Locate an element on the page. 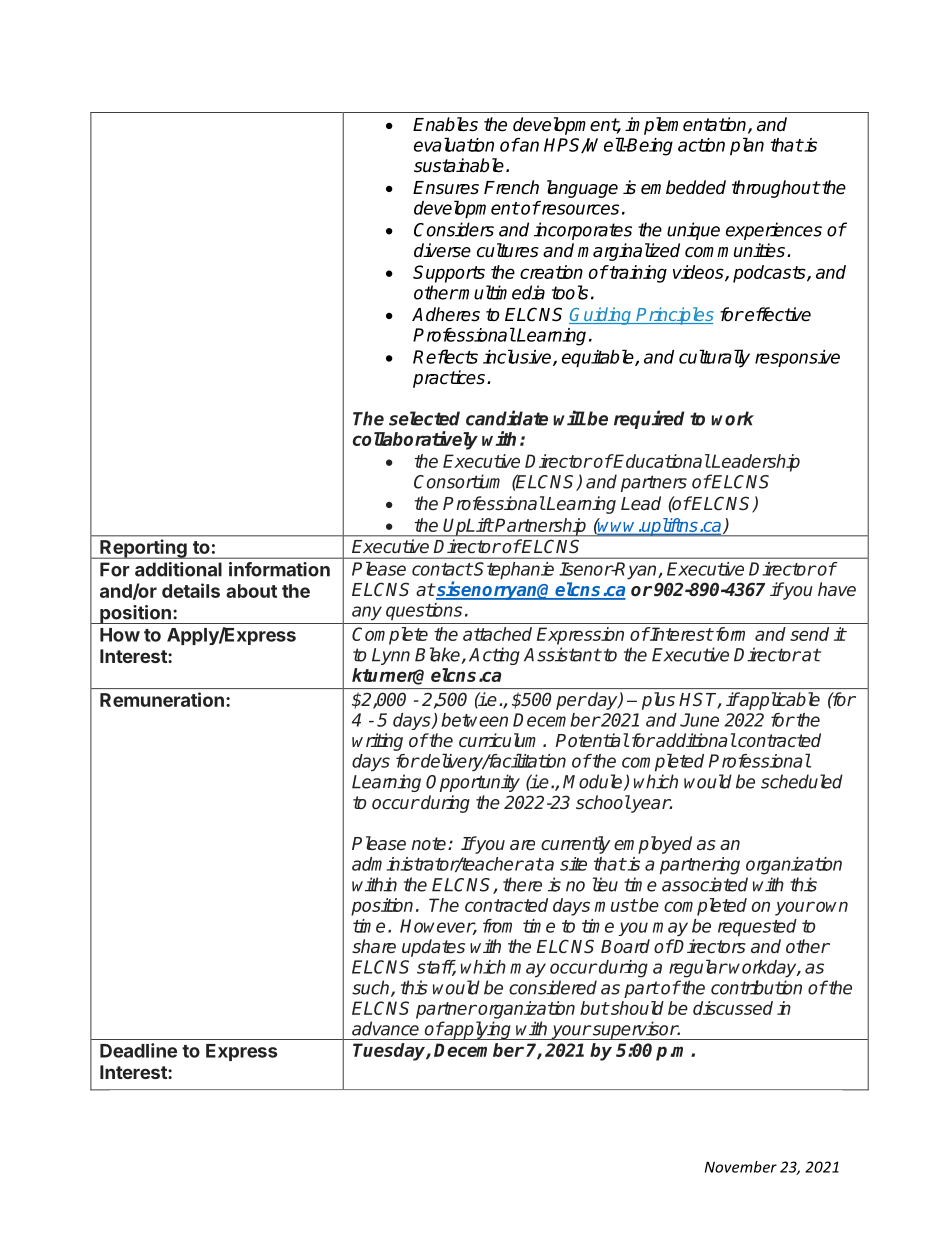 This document has height=1233, width=952. required is located at coordinates (649, 419).
